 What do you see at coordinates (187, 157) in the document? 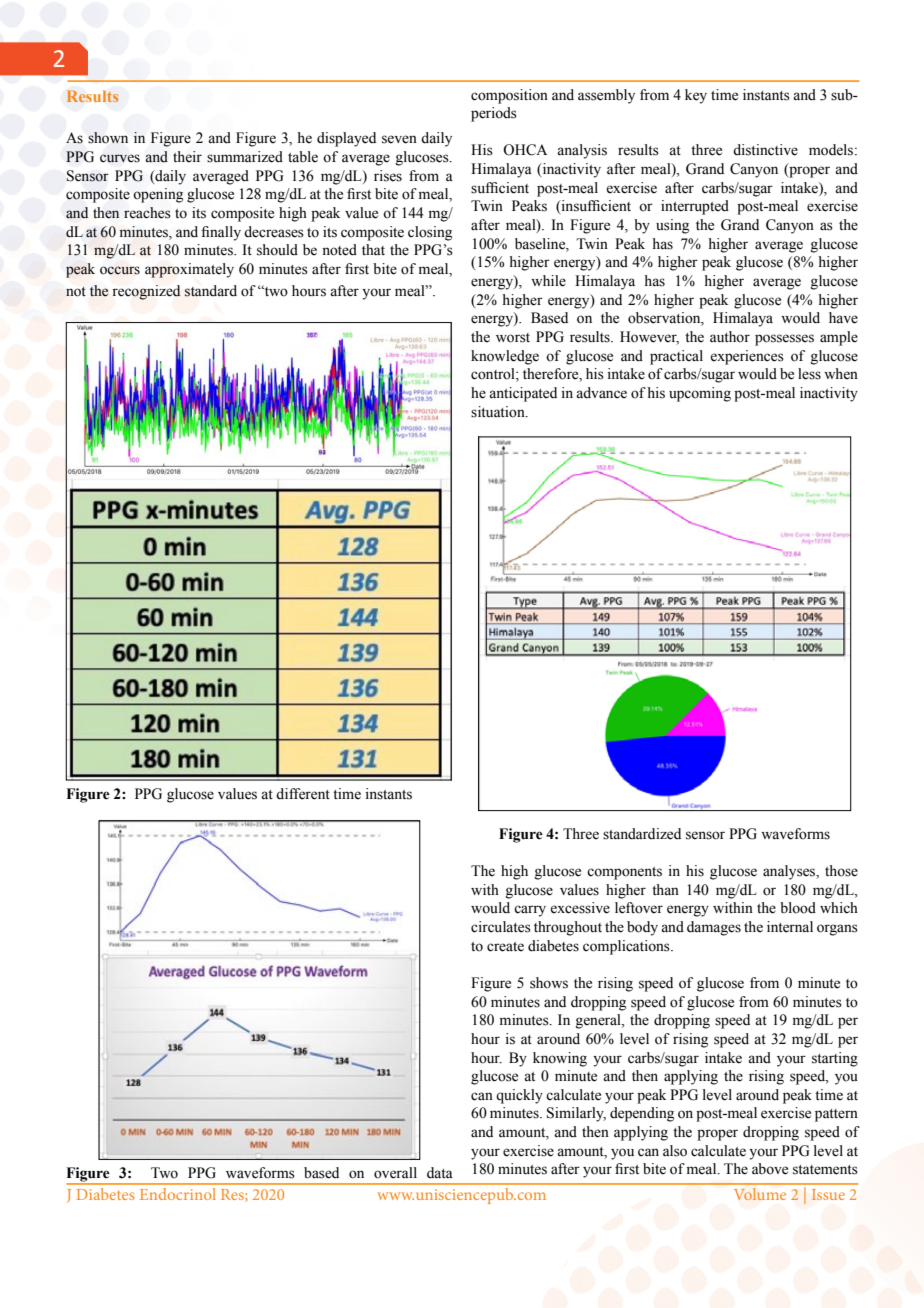
I see `their` at bounding box center [187, 157].
